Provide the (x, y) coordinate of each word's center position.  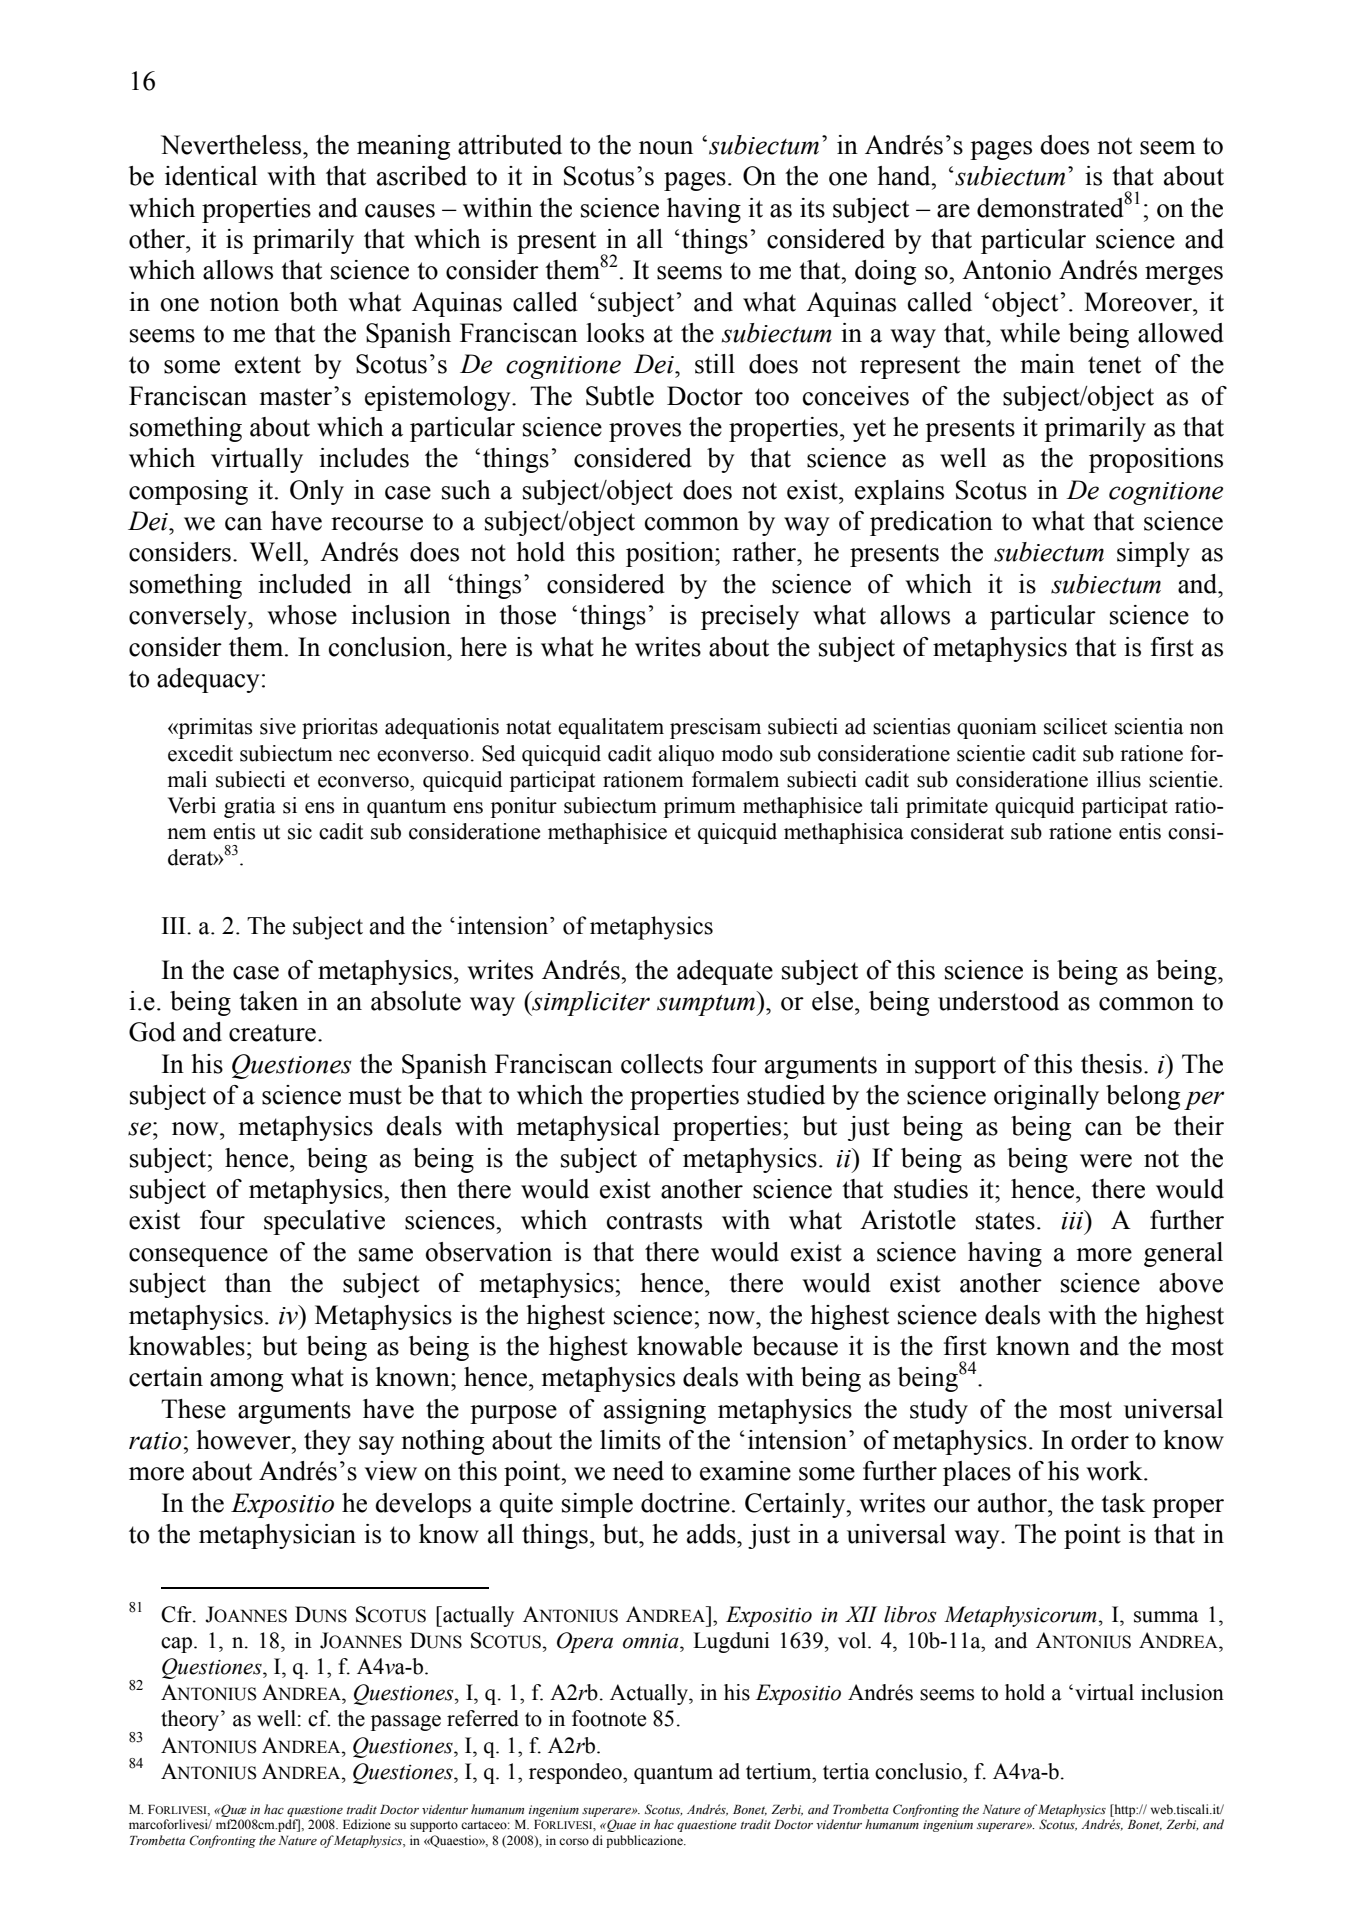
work (1115, 1471)
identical (211, 176)
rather (765, 552)
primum (700, 807)
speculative (324, 1222)
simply (1153, 554)
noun (666, 148)
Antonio (1006, 270)
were (1106, 1161)
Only (317, 492)
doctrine (685, 1503)
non (1207, 729)
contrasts (654, 1221)
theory (191, 1720)
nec (354, 756)
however (244, 1440)
